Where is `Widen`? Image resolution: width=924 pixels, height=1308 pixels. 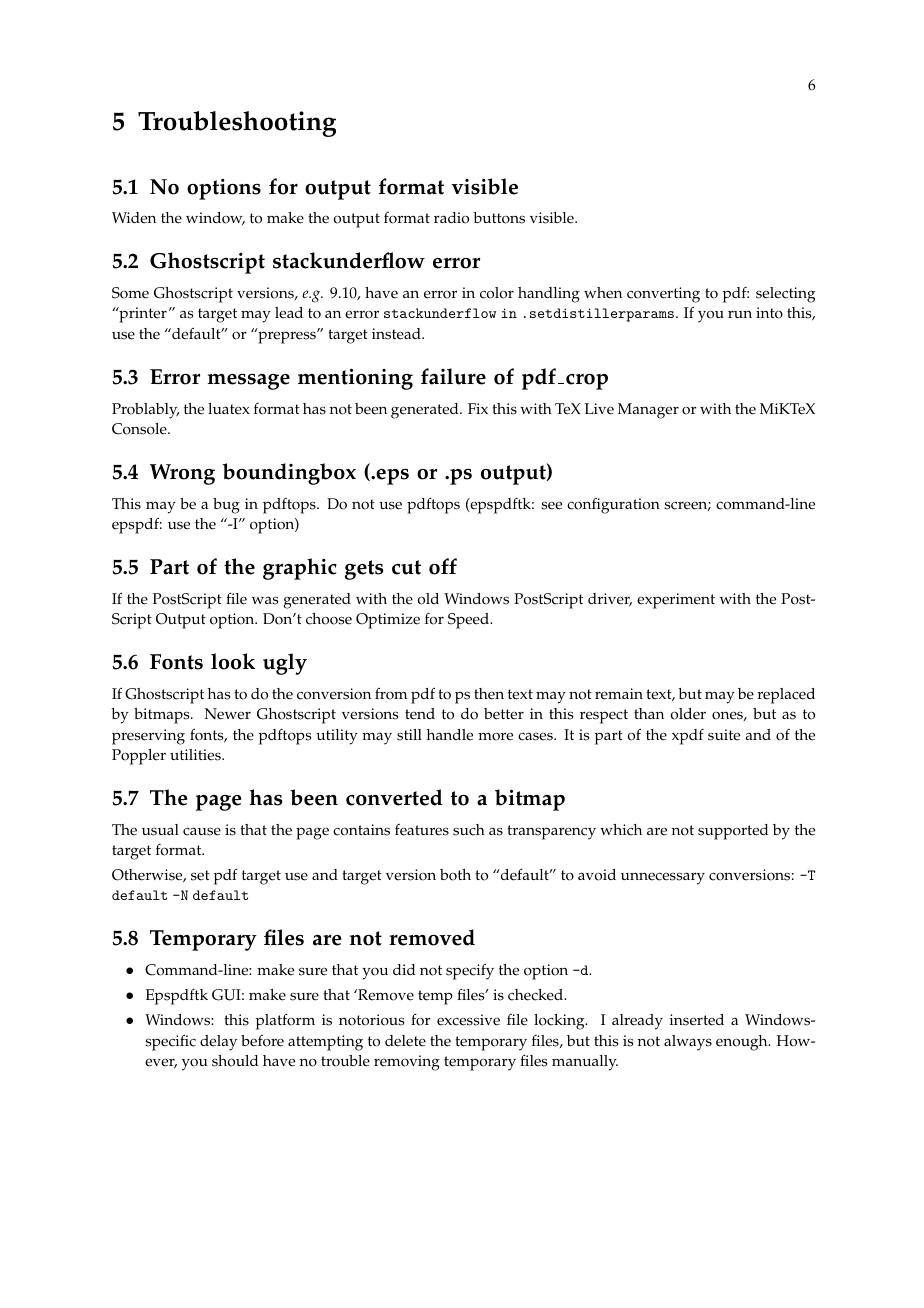 Widen is located at coordinates (134, 218).
